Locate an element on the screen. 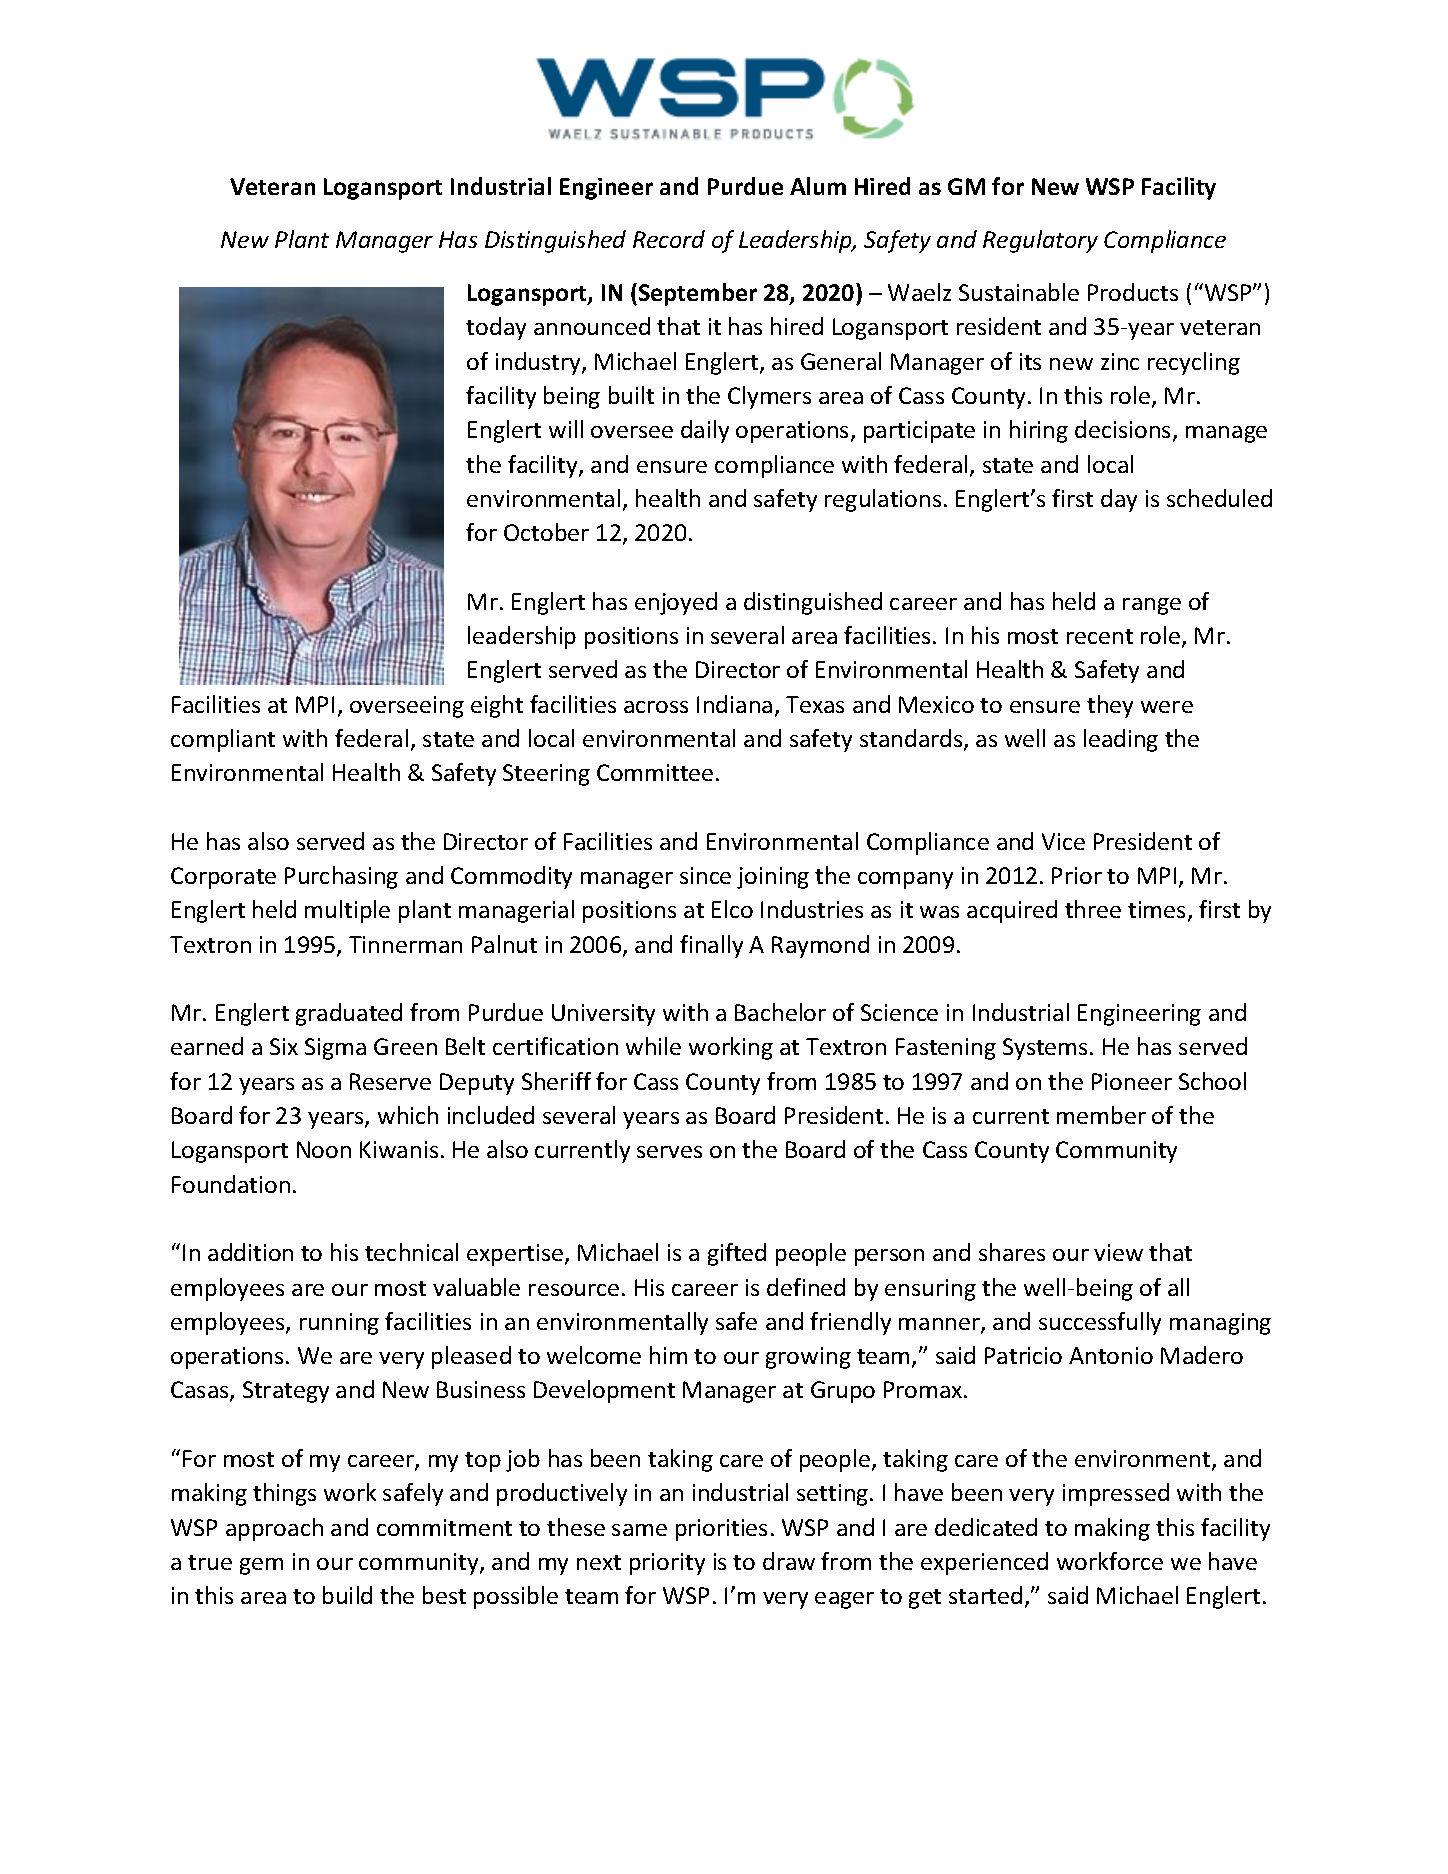 The height and width of the screenshot is (1874, 1448). Record is located at coordinates (669, 239).
